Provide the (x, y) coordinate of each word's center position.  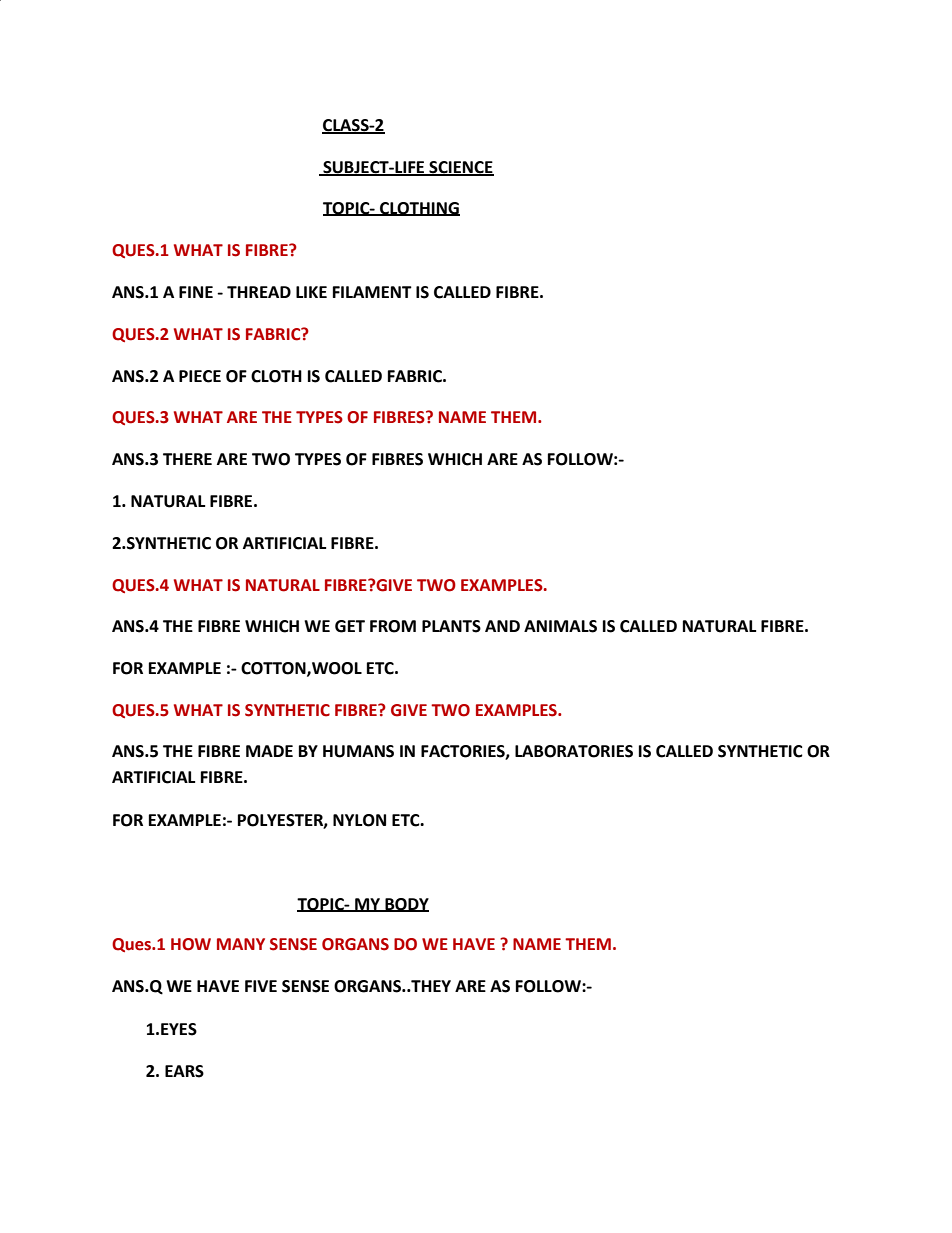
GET (350, 626)
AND (502, 626)
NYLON (359, 820)
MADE (269, 751)
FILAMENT (372, 292)
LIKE (311, 292)
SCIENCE (460, 168)
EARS (184, 1071)
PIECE (200, 376)
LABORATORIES (574, 751)
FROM (393, 626)
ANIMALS (560, 626)
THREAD (259, 292)
